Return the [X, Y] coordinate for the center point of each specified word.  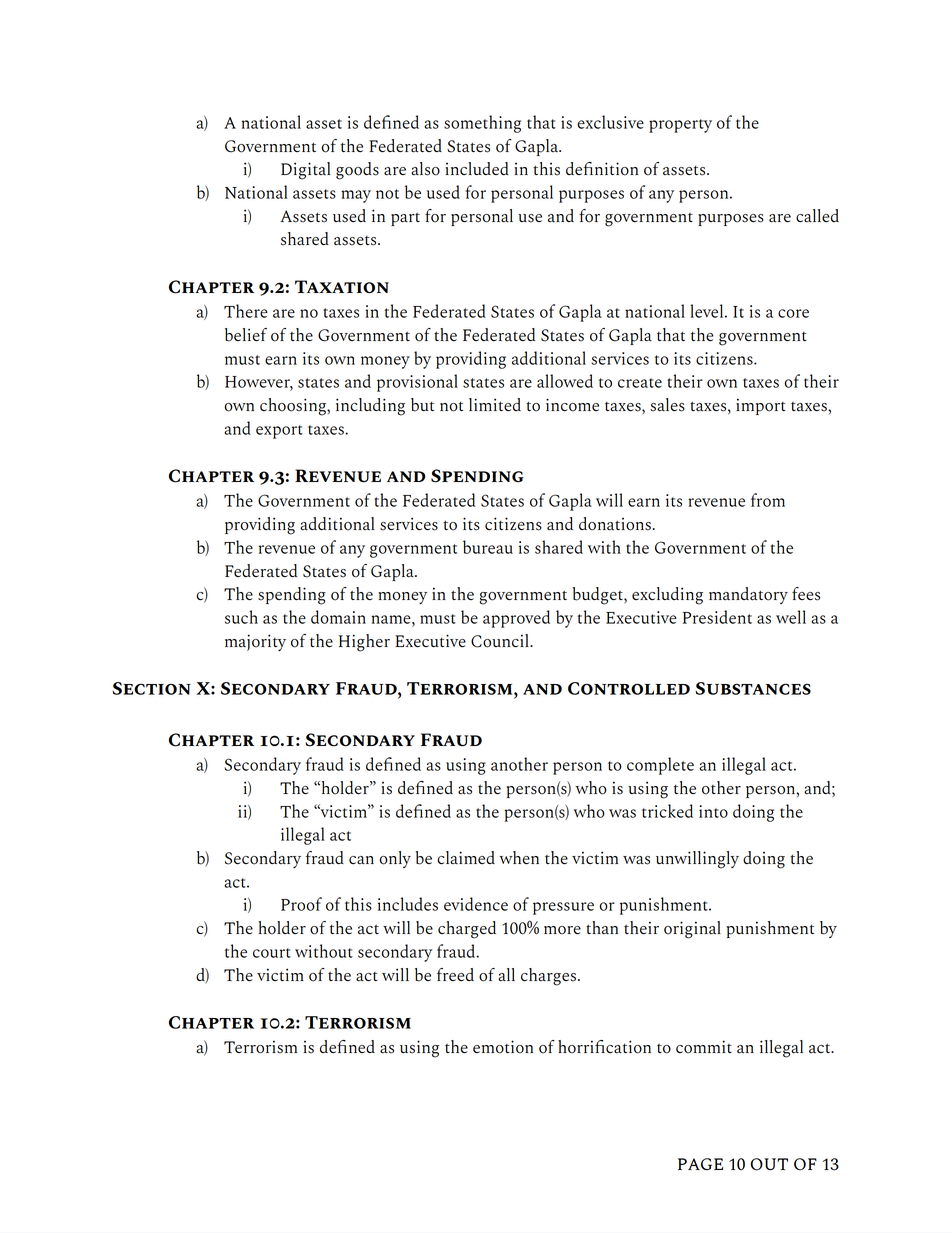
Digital [306, 171]
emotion [503, 1047]
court [272, 953]
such [241, 617]
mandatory [748, 595]
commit [704, 1047]
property [680, 126]
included [477, 168]
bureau [488, 547]
